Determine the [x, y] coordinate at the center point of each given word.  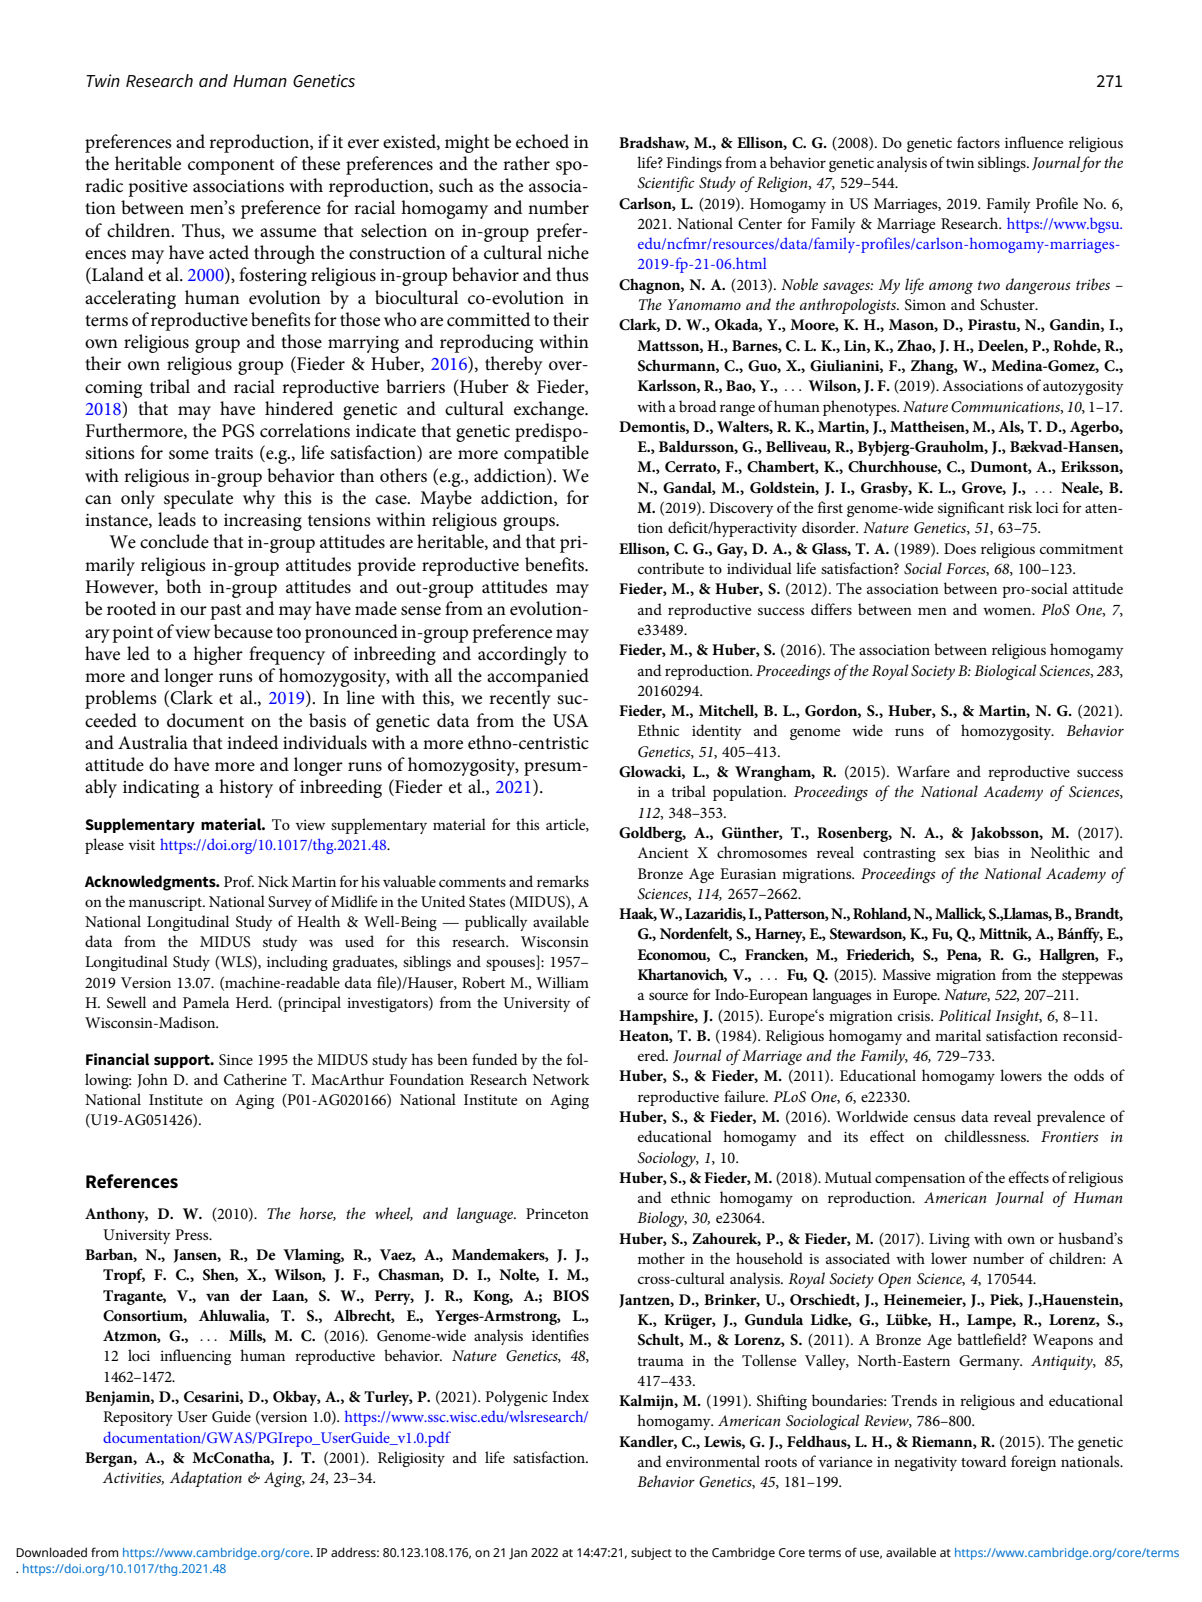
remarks [563, 881]
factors [978, 142]
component [231, 167]
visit [142, 844]
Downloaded [51, 1552]
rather [526, 163]
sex [955, 854]
